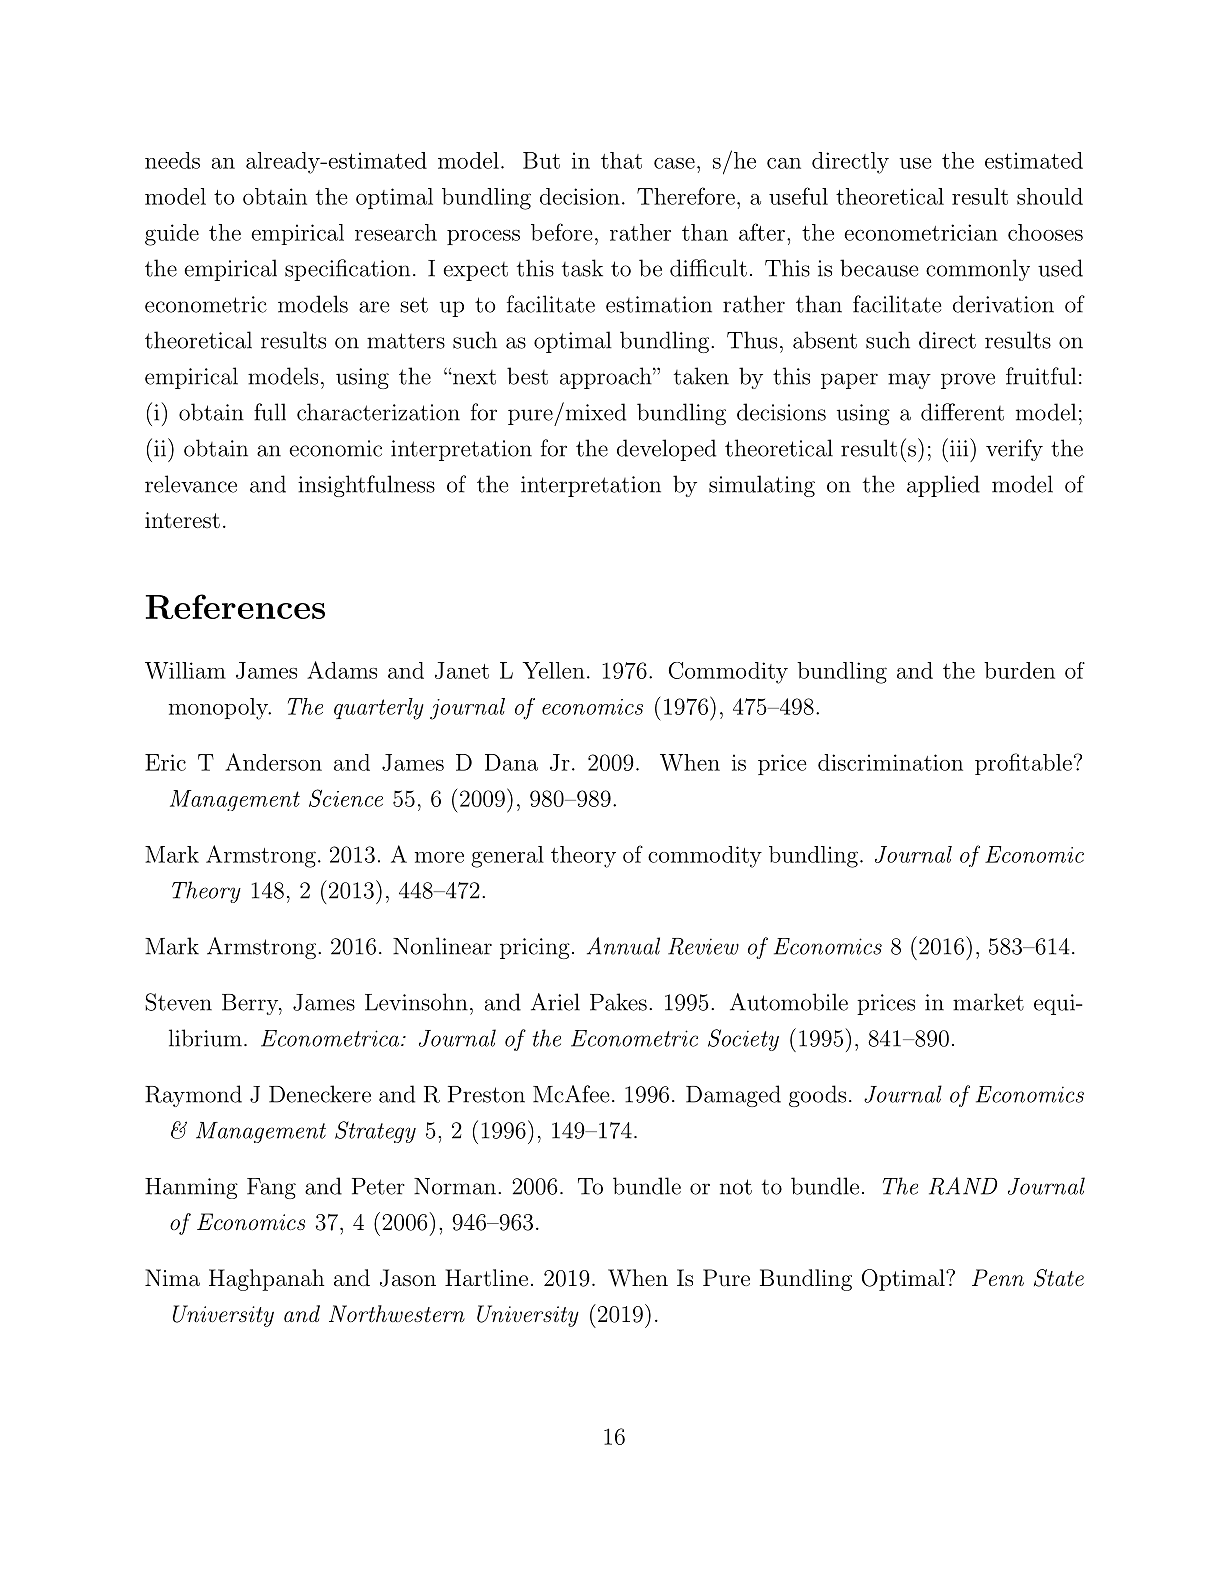 The width and height of the screenshot is (1228, 1589). What do you see at coordinates (1050, 196) in the screenshot?
I see `should` at bounding box center [1050, 196].
